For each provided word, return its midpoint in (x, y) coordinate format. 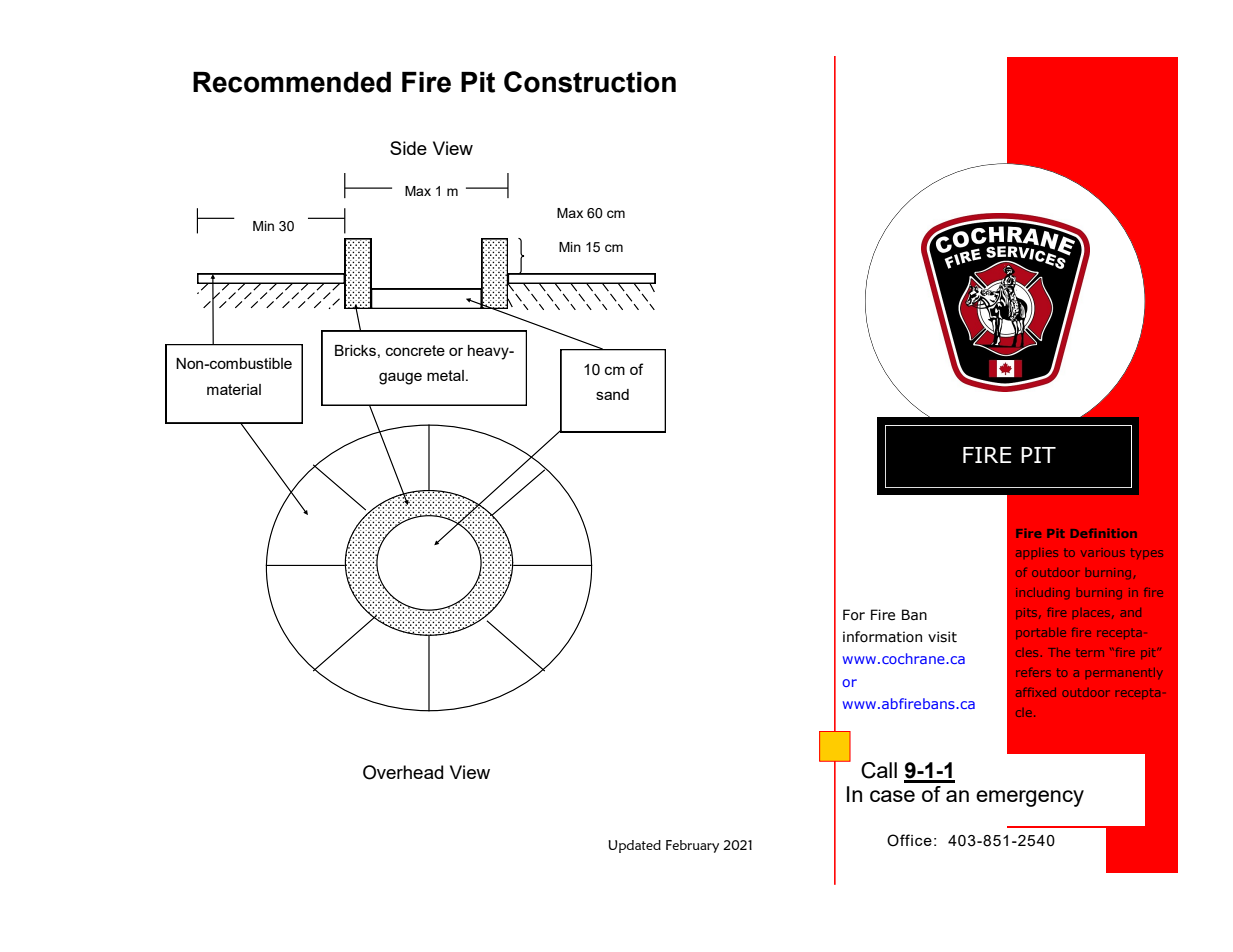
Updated (634, 846)
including (1043, 593)
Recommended (292, 82)
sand (612, 394)
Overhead (403, 772)
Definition (1104, 533)
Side (408, 148)
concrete (415, 350)
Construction (590, 82)
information (882, 637)
